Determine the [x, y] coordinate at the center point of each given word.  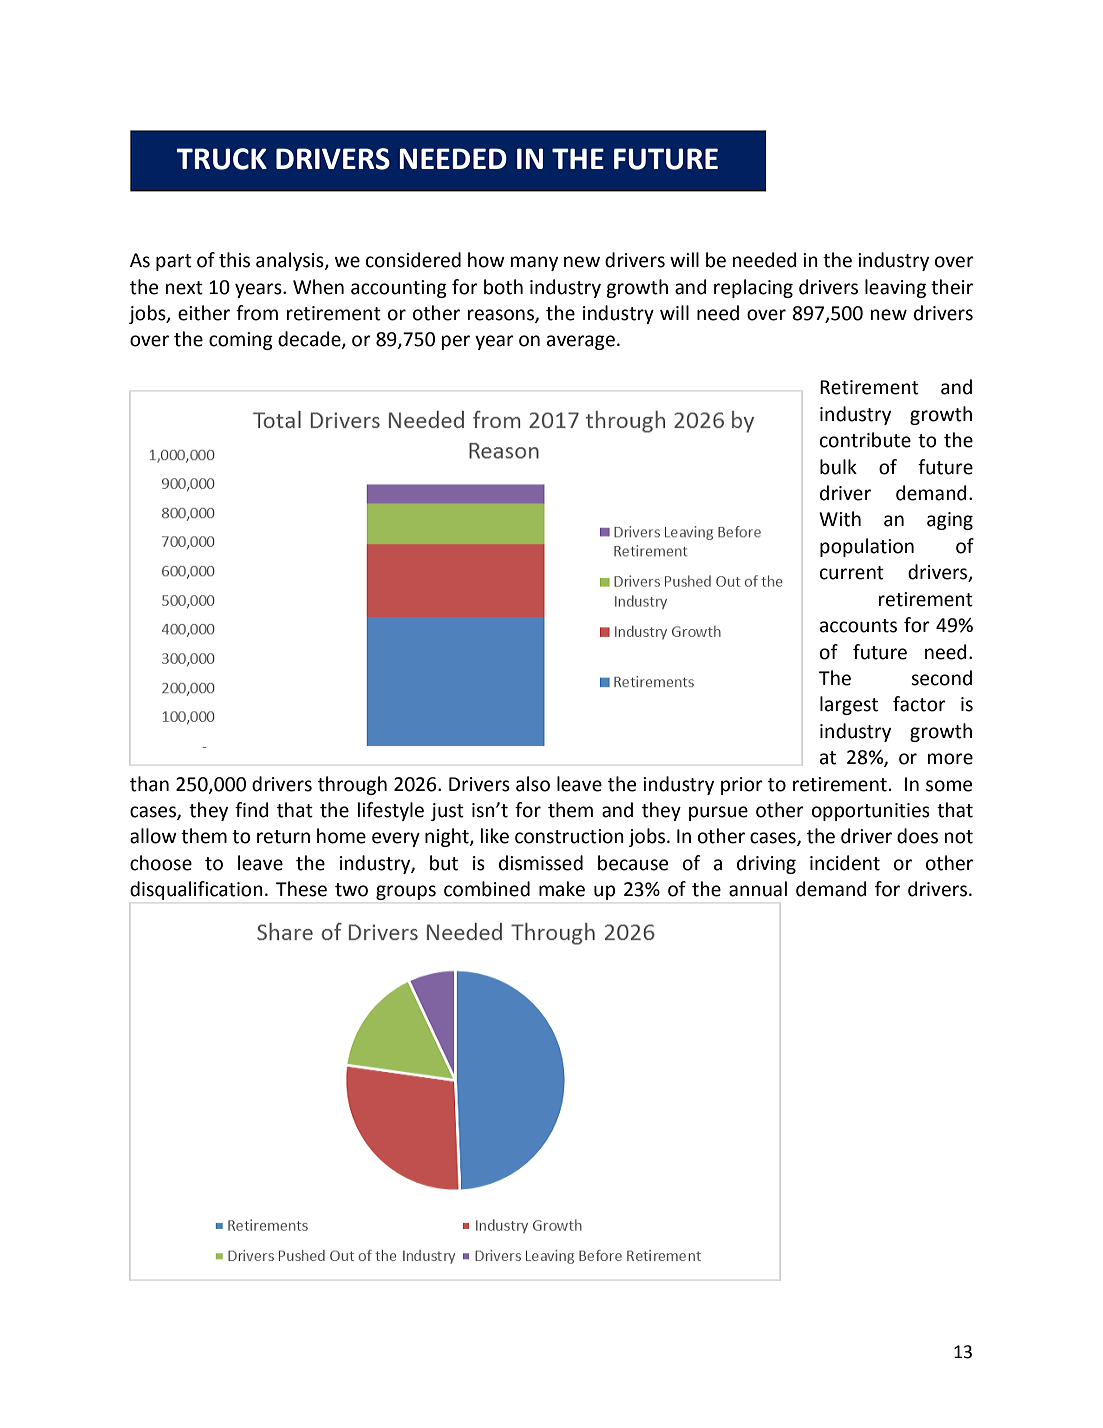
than [149, 784]
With [840, 519]
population [867, 547]
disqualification [196, 890]
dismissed [541, 863]
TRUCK [221, 159]
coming [241, 341]
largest [849, 705]
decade [310, 340]
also [533, 784]
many [534, 263]
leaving [895, 288]
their [952, 287]
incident [845, 863]
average [581, 342]
